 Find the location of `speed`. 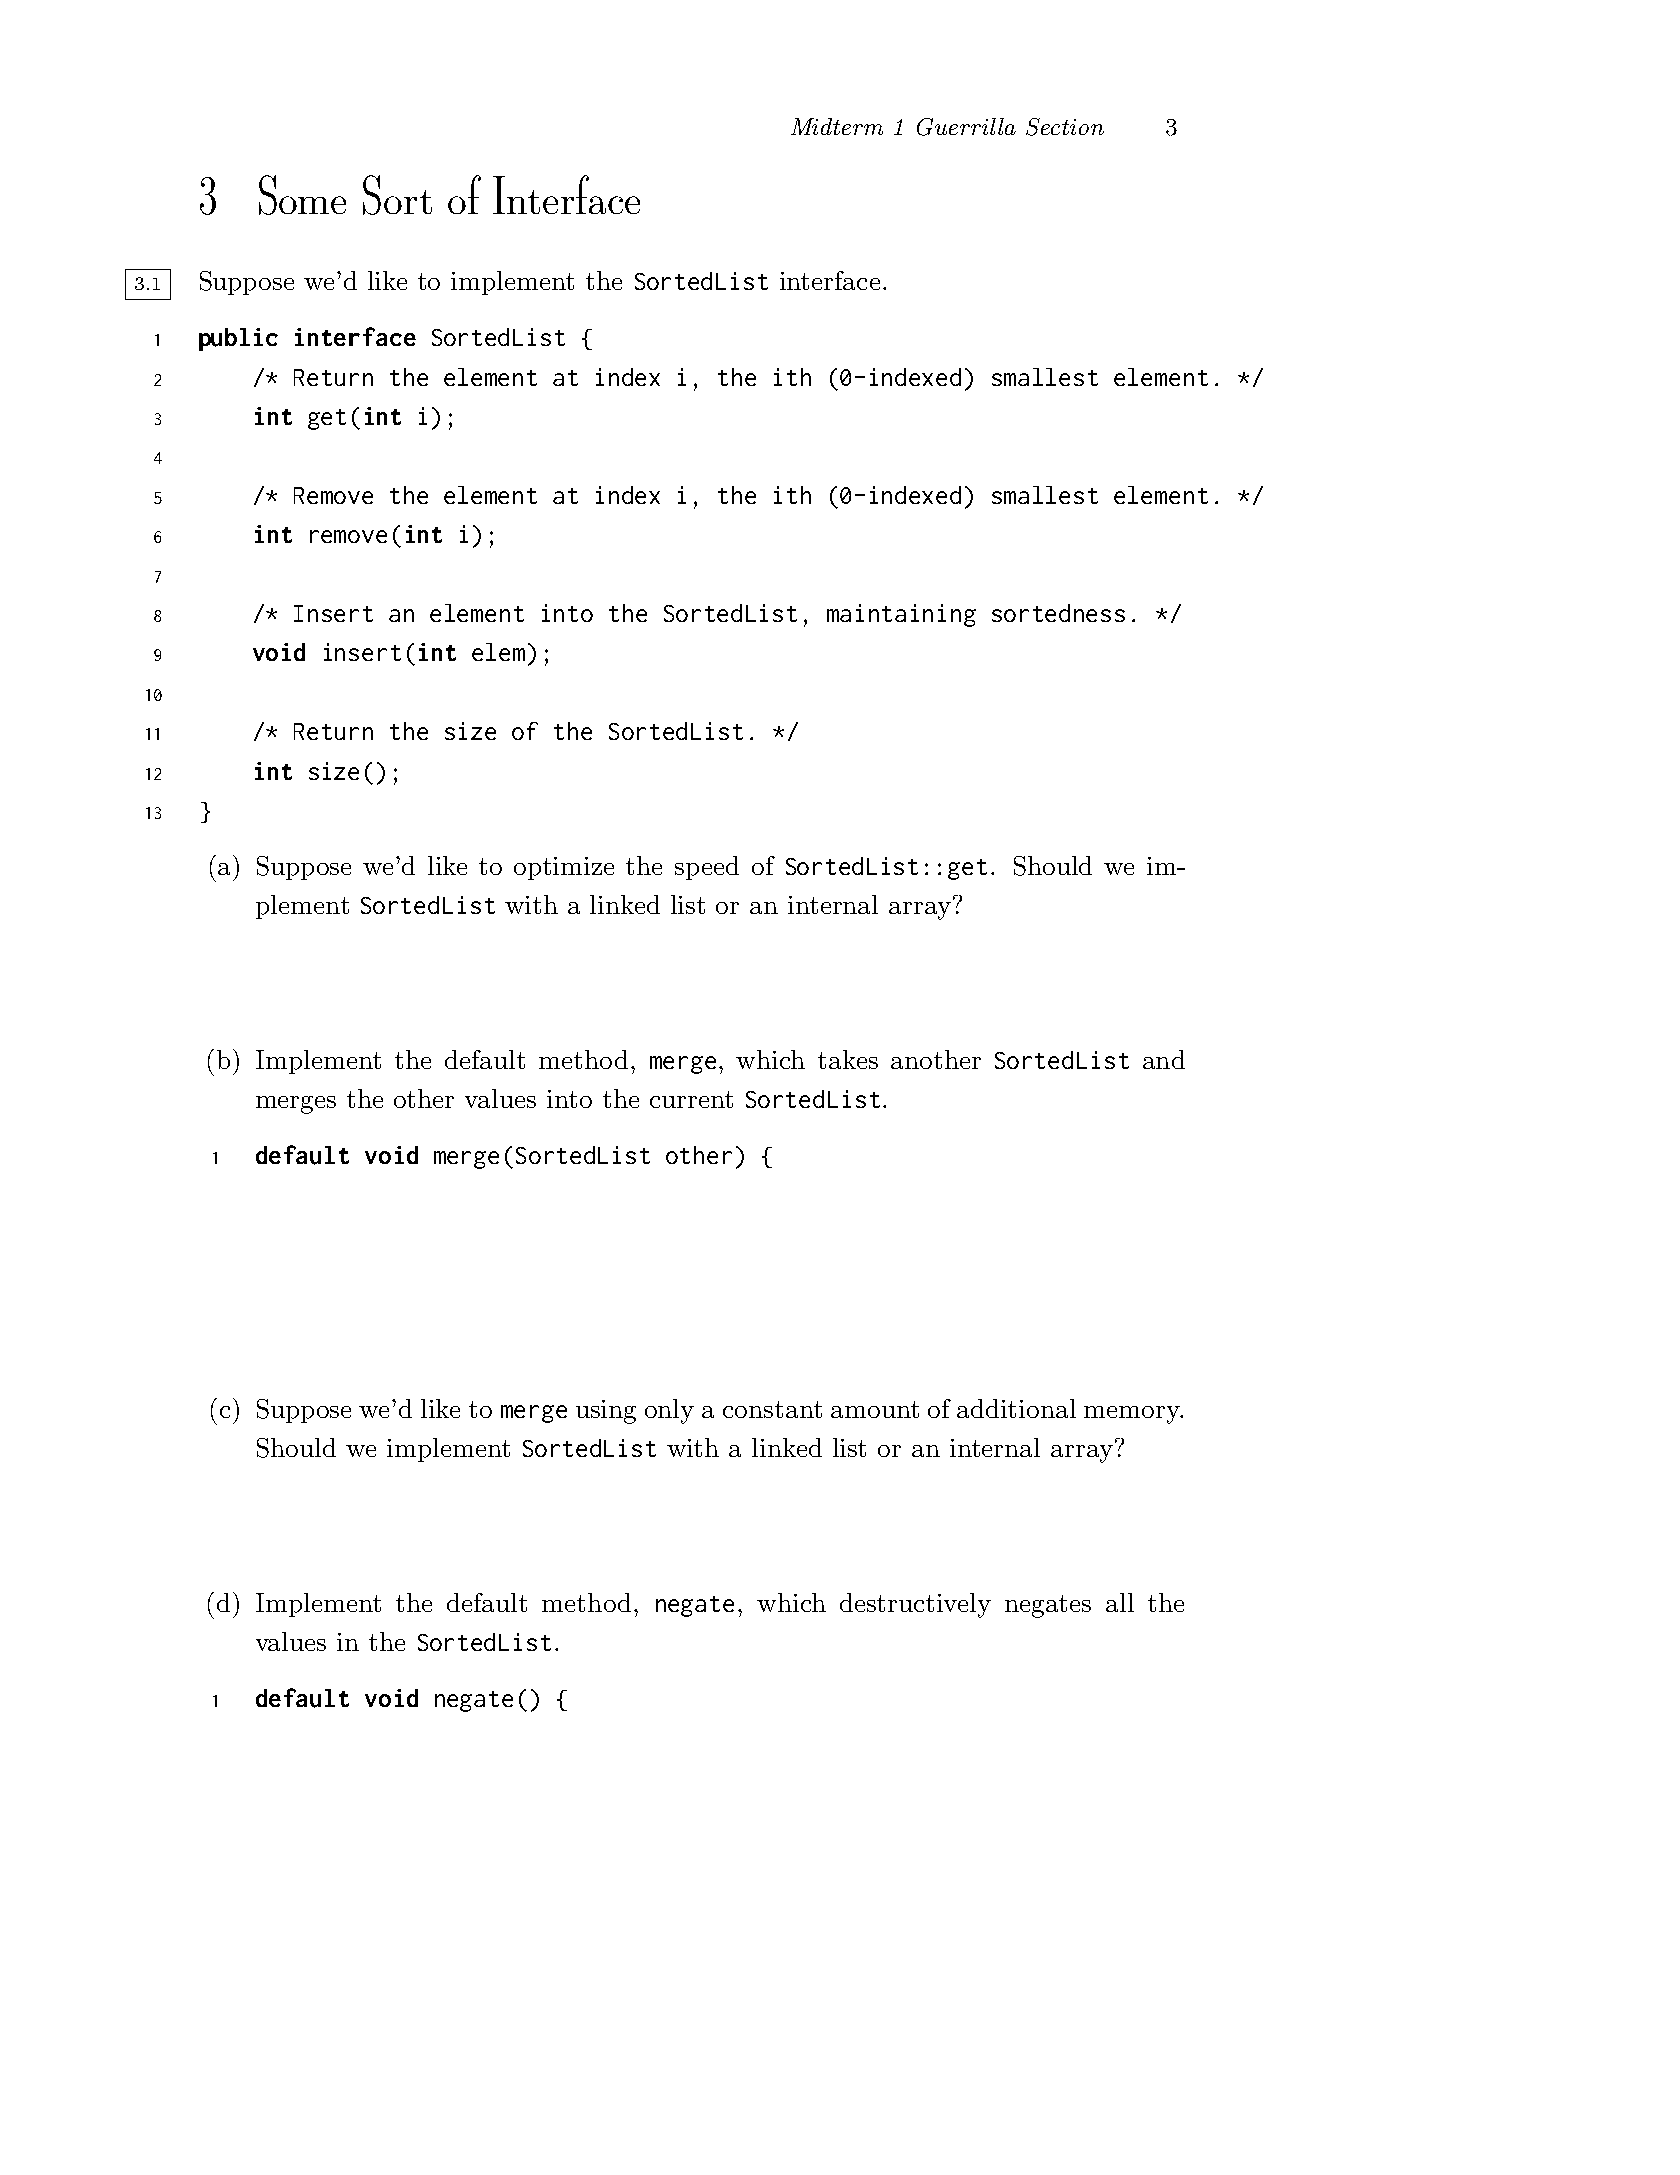

speed is located at coordinates (707, 868).
